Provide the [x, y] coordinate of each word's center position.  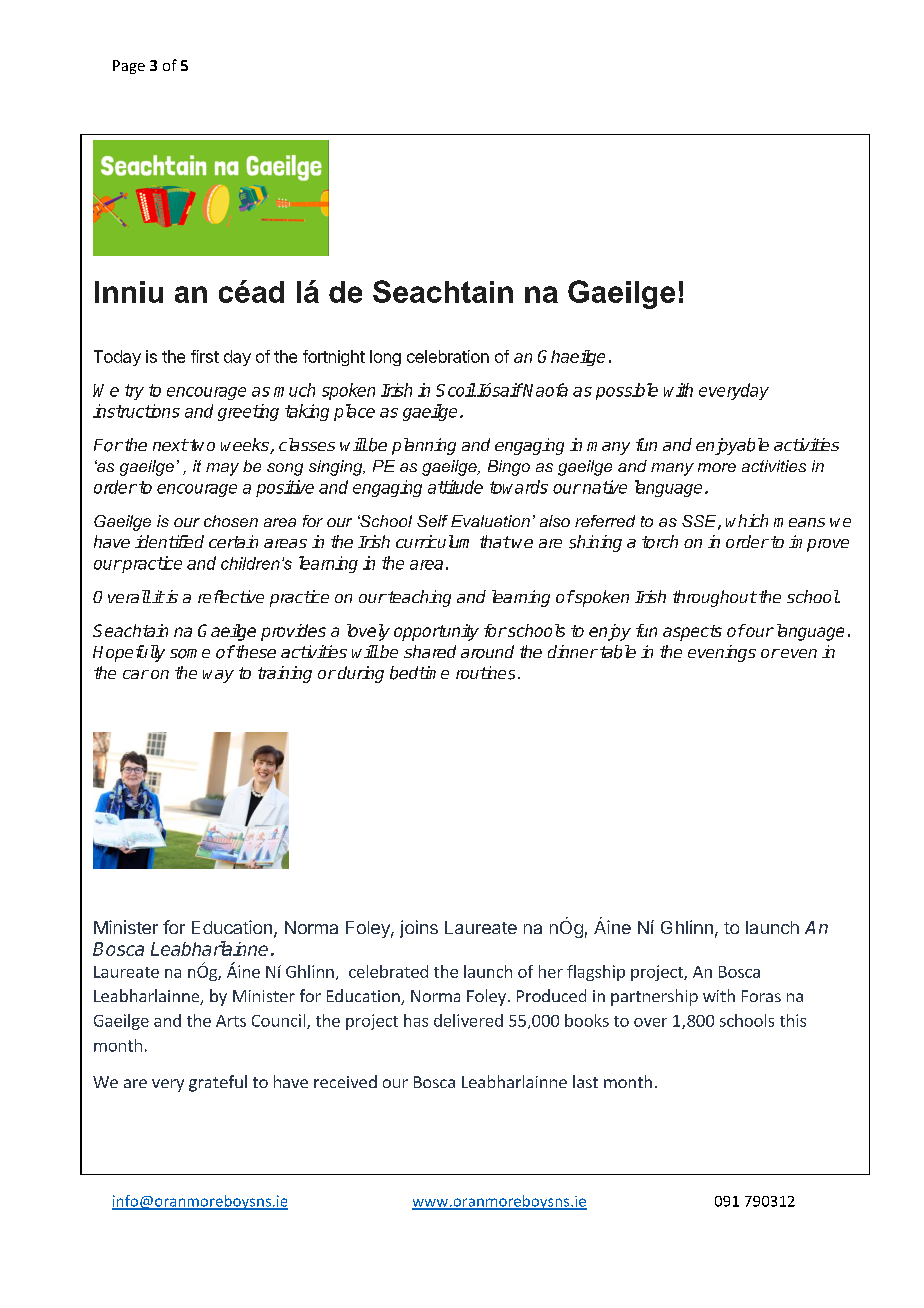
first [205, 356]
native [605, 487]
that [495, 541]
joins [419, 929]
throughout [715, 598]
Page [129, 67]
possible [627, 391]
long [385, 358]
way [218, 676]
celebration [448, 356]
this [793, 1020]
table [618, 652]
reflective [231, 596]
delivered [468, 1020]
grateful [218, 1083]
